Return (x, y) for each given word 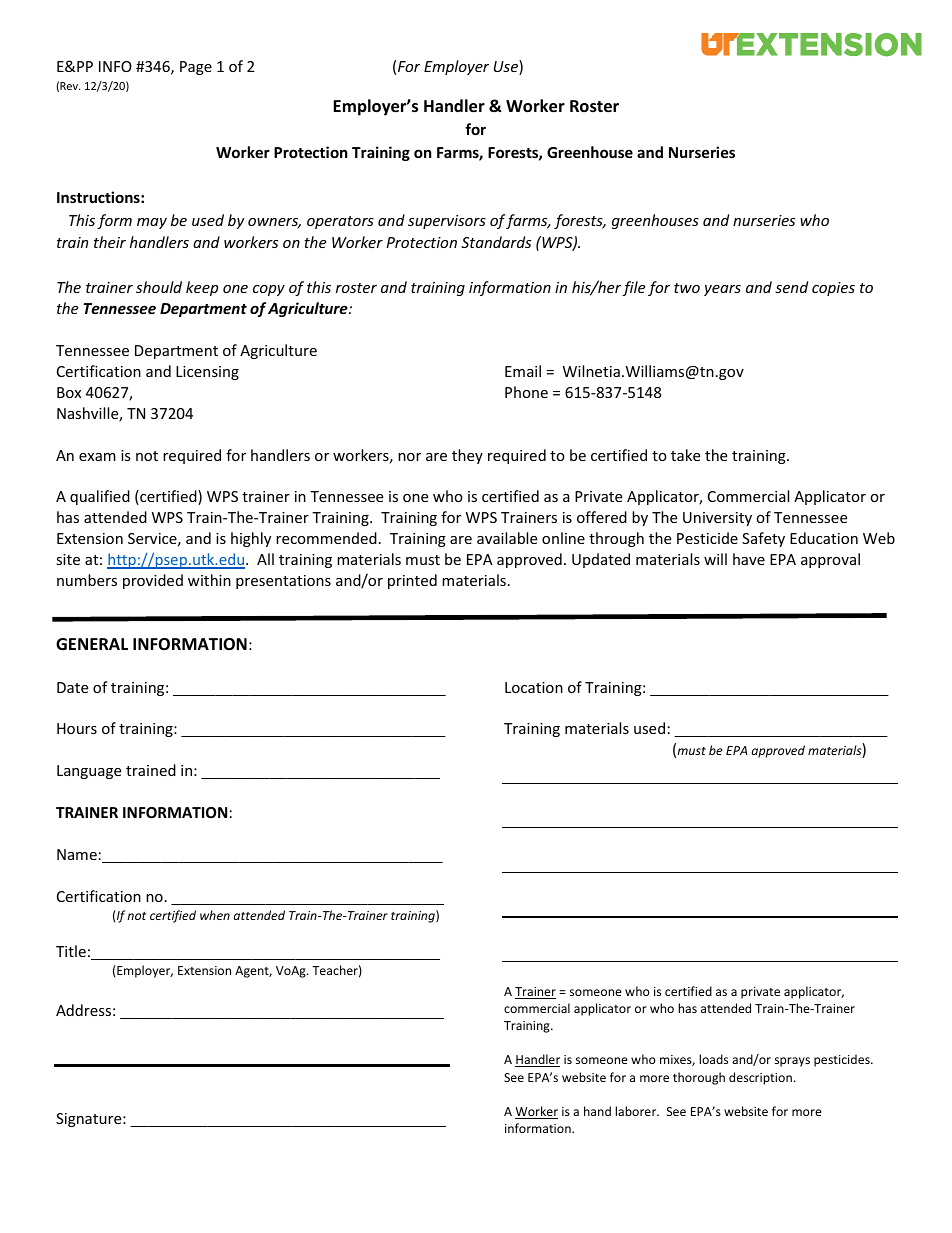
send (791, 287)
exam (97, 457)
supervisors (447, 222)
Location (534, 687)
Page (196, 68)
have (749, 559)
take (685, 455)
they (467, 456)
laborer (637, 1111)
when (215, 915)
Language (89, 772)
